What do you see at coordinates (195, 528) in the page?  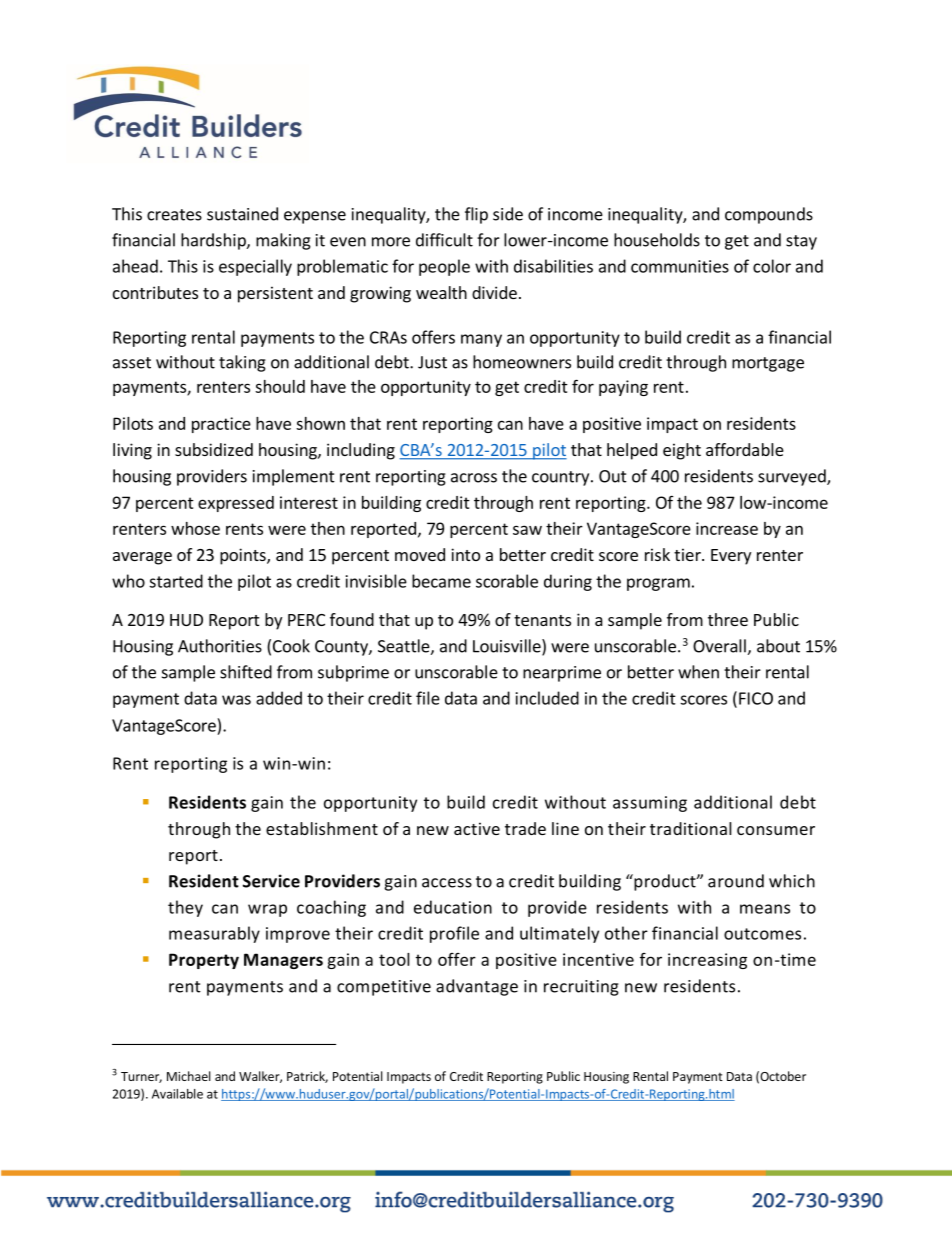 I see `whose` at bounding box center [195, 528].
